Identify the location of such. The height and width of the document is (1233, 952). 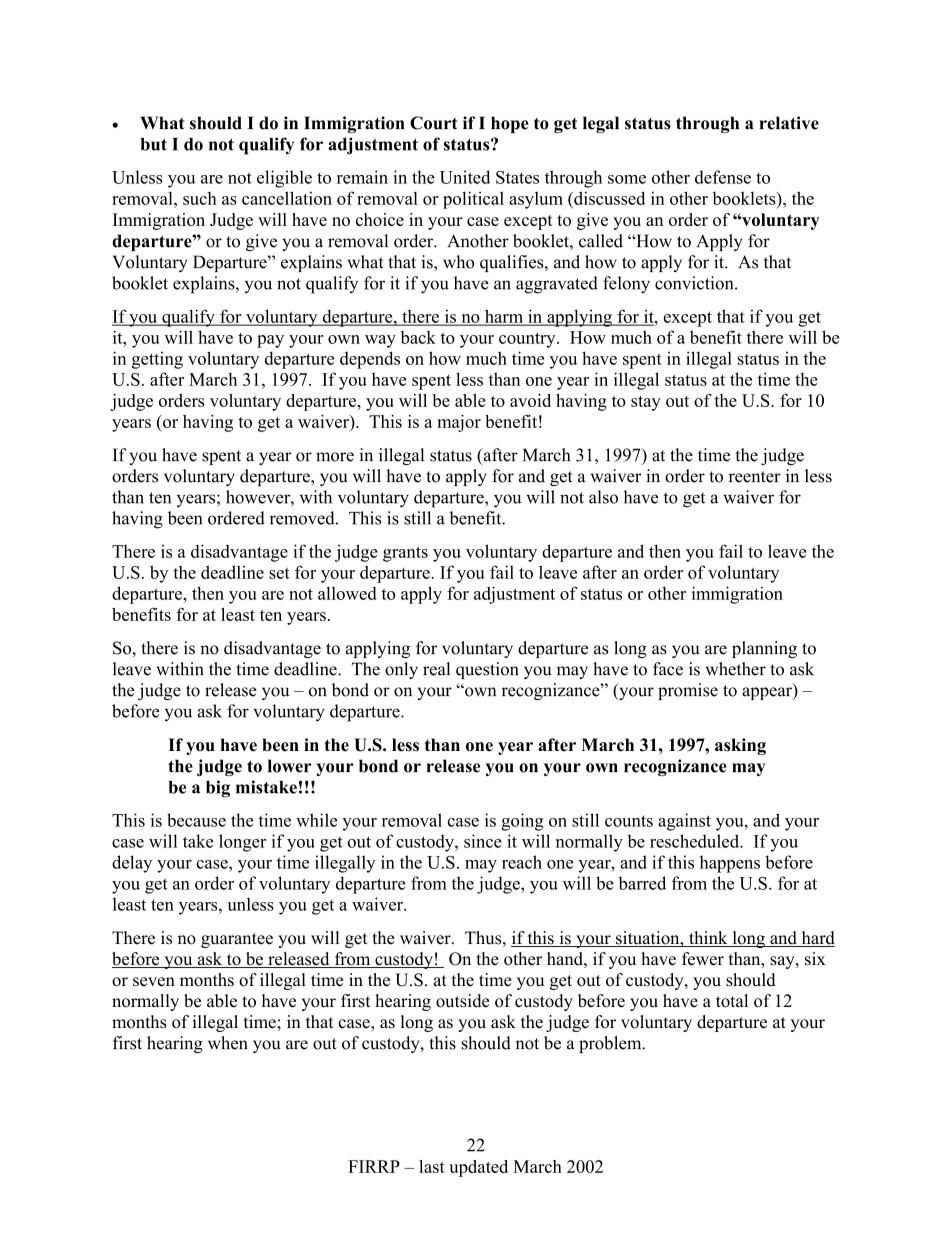
(200, 198).
